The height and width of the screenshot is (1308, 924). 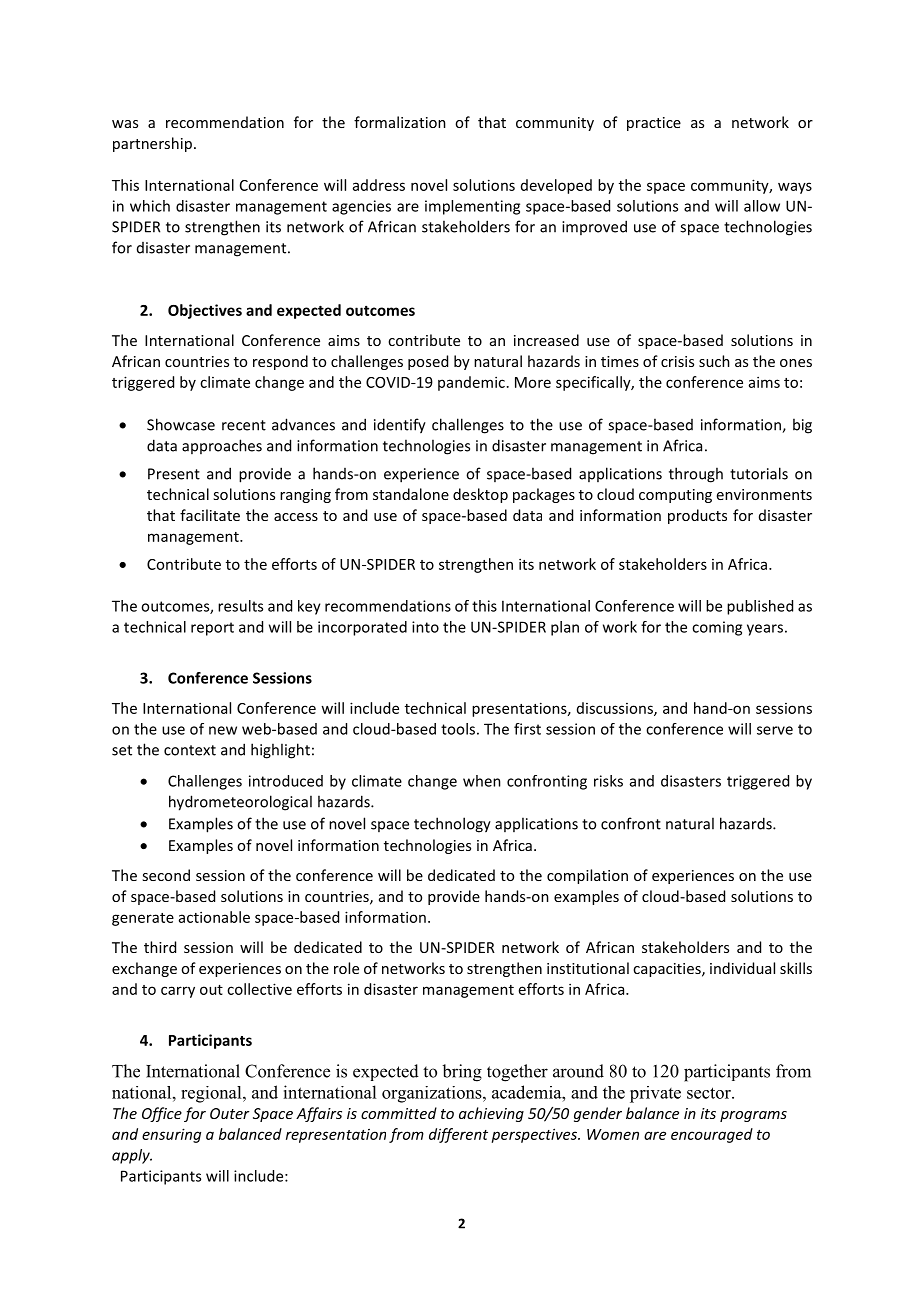 I want to click on implementing, so click(x=472, y=207).
